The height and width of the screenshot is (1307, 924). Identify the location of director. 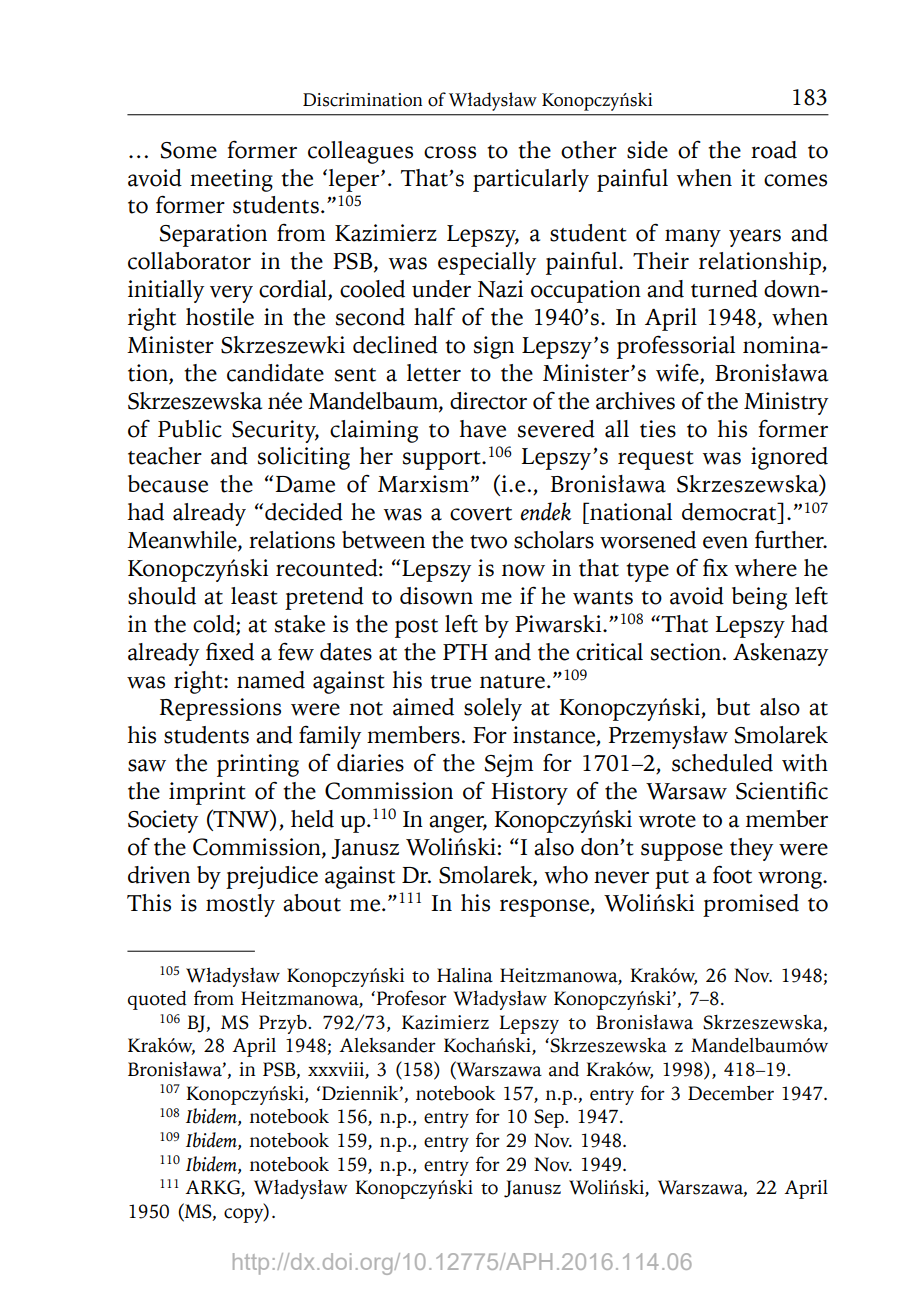
(488, 401).
